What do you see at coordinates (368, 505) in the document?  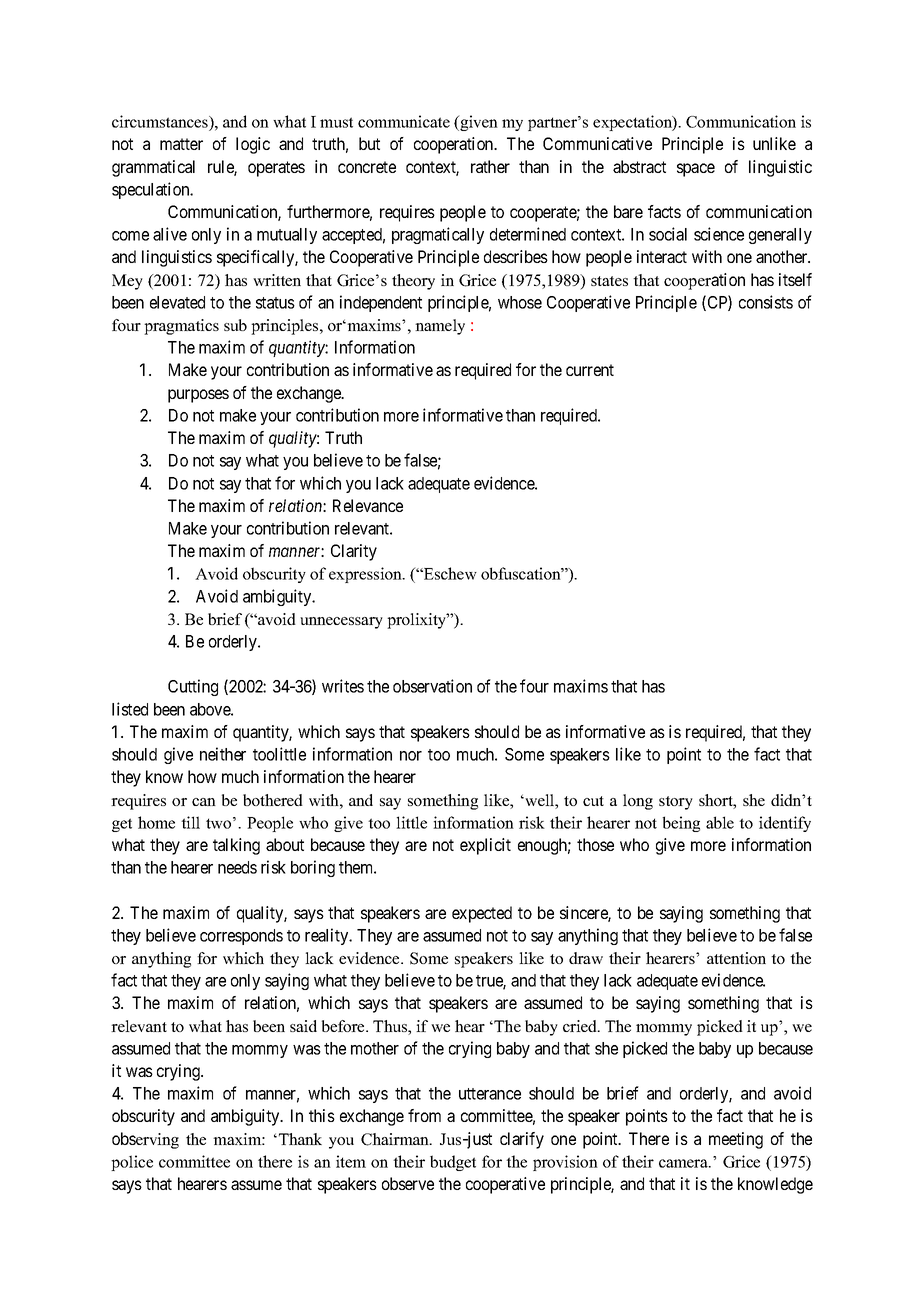 I see `Relevance` at bounding box center [368, 505].
